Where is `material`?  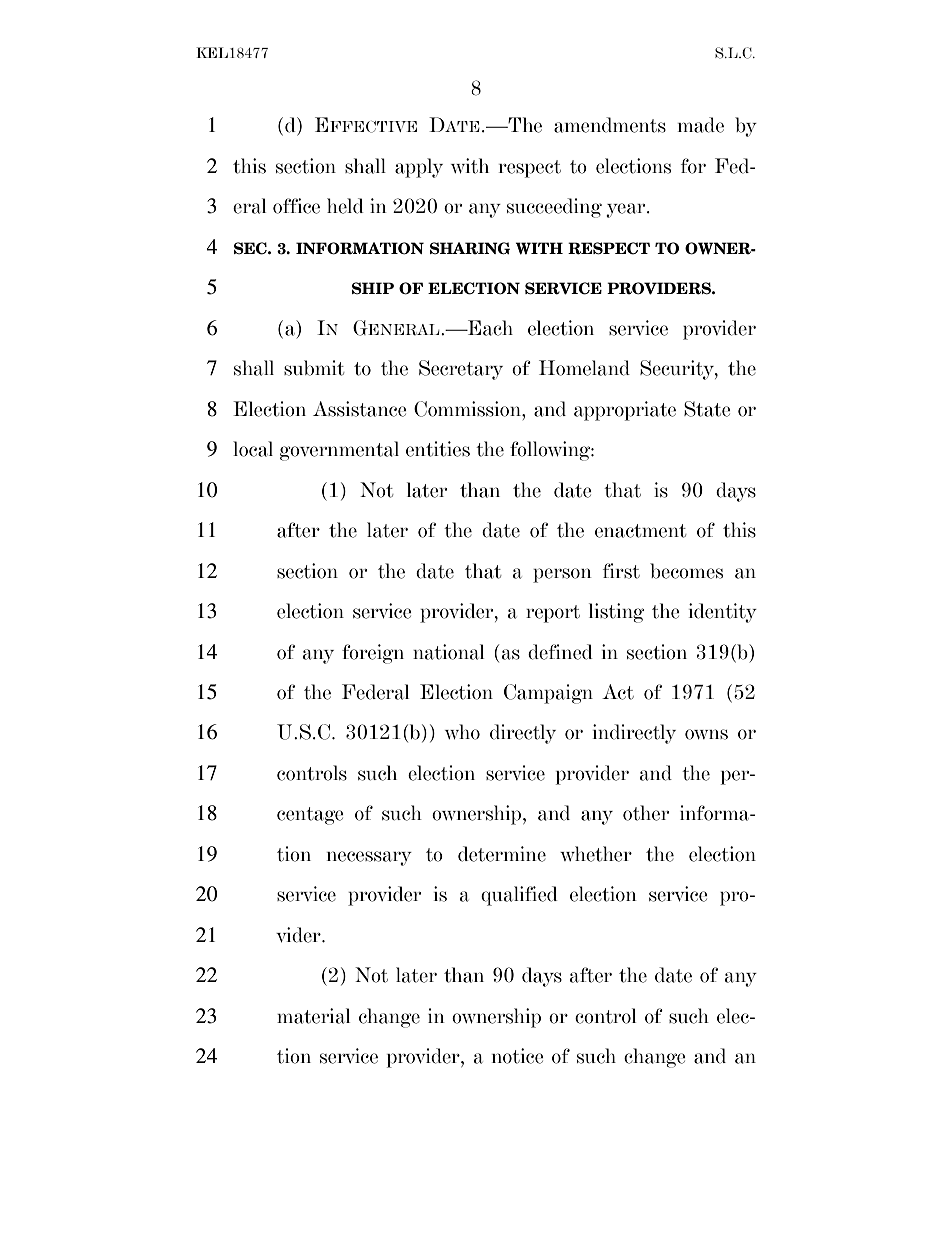 material is located at coordinates (313, 1016).
